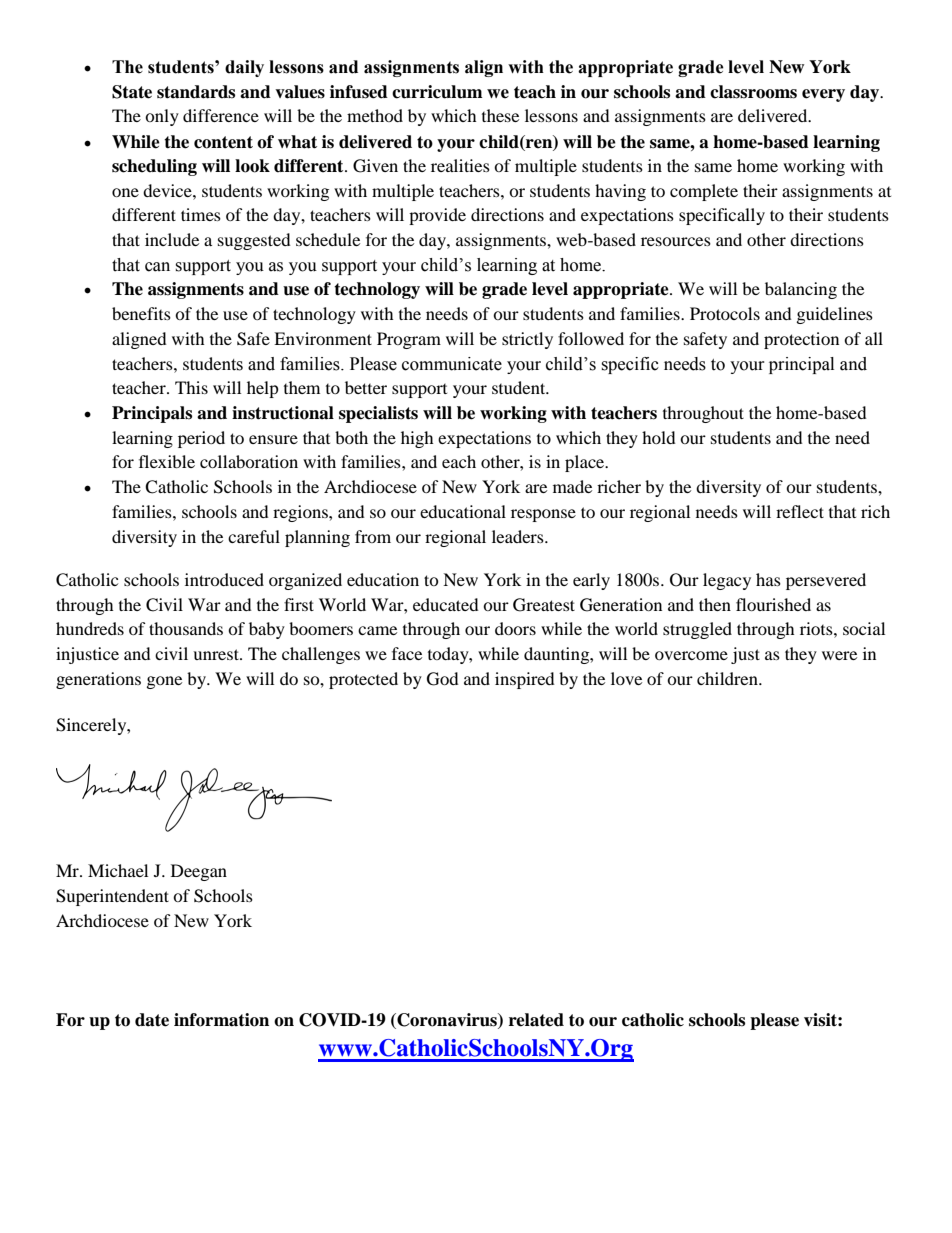 The width and height of the screenshot is (952, 1233). I want to click on related, so click(536, 1020).
